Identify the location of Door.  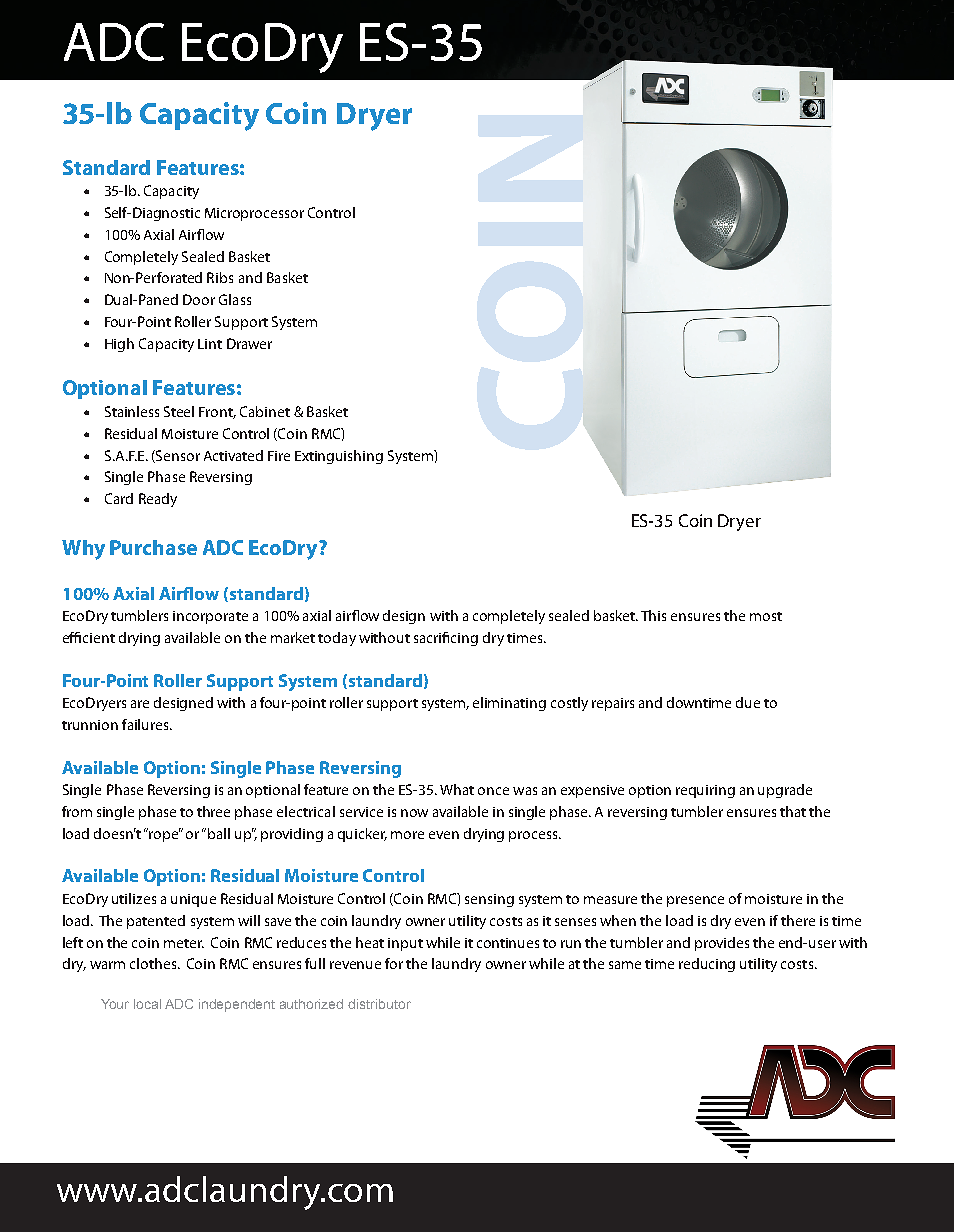
(199, 299).
